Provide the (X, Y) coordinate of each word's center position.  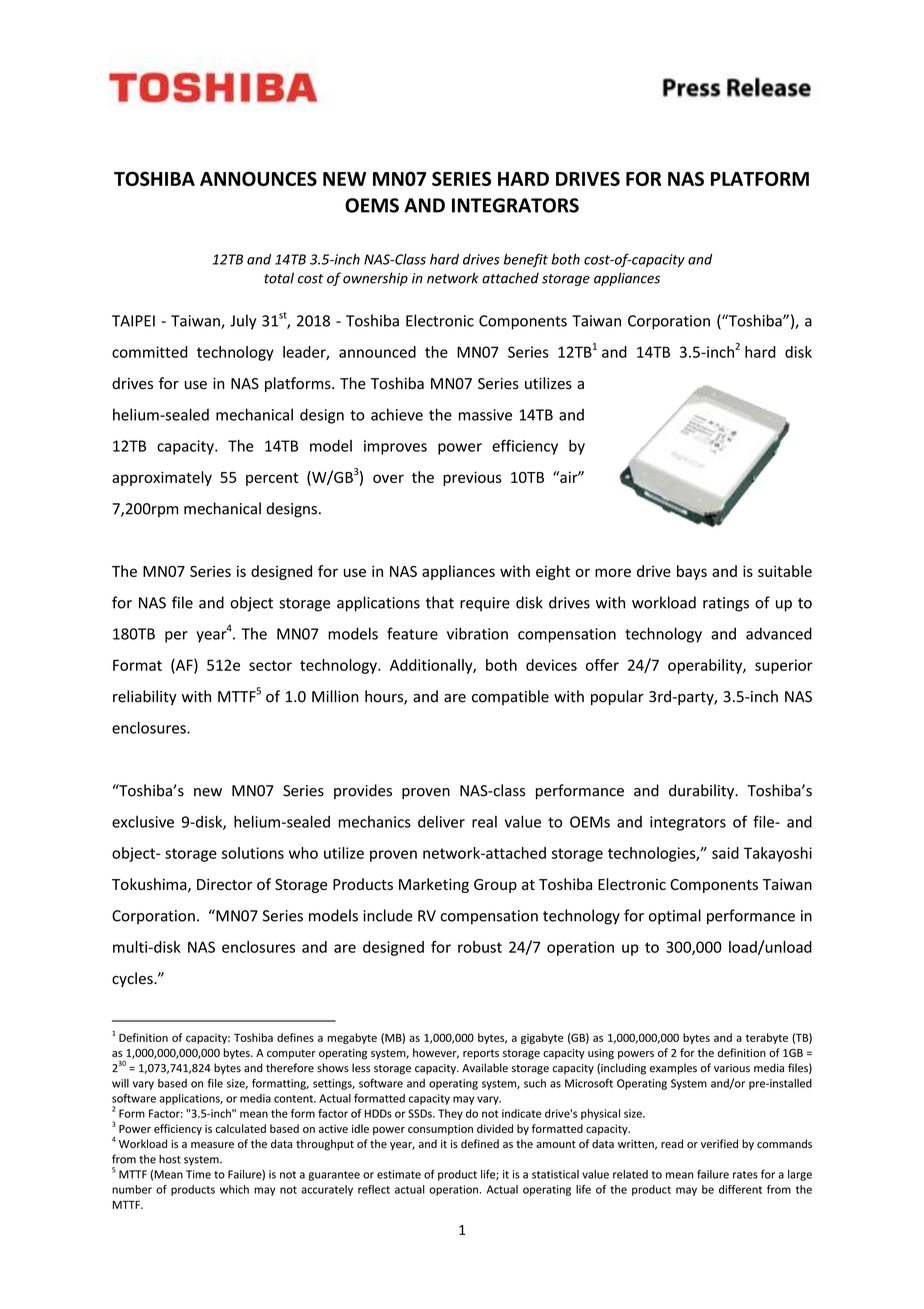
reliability (145, 697)
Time (198, 1174)
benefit (526, 260)
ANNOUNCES (258, 178)
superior (784, 666)
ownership (375, 279)
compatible (510, 697)
